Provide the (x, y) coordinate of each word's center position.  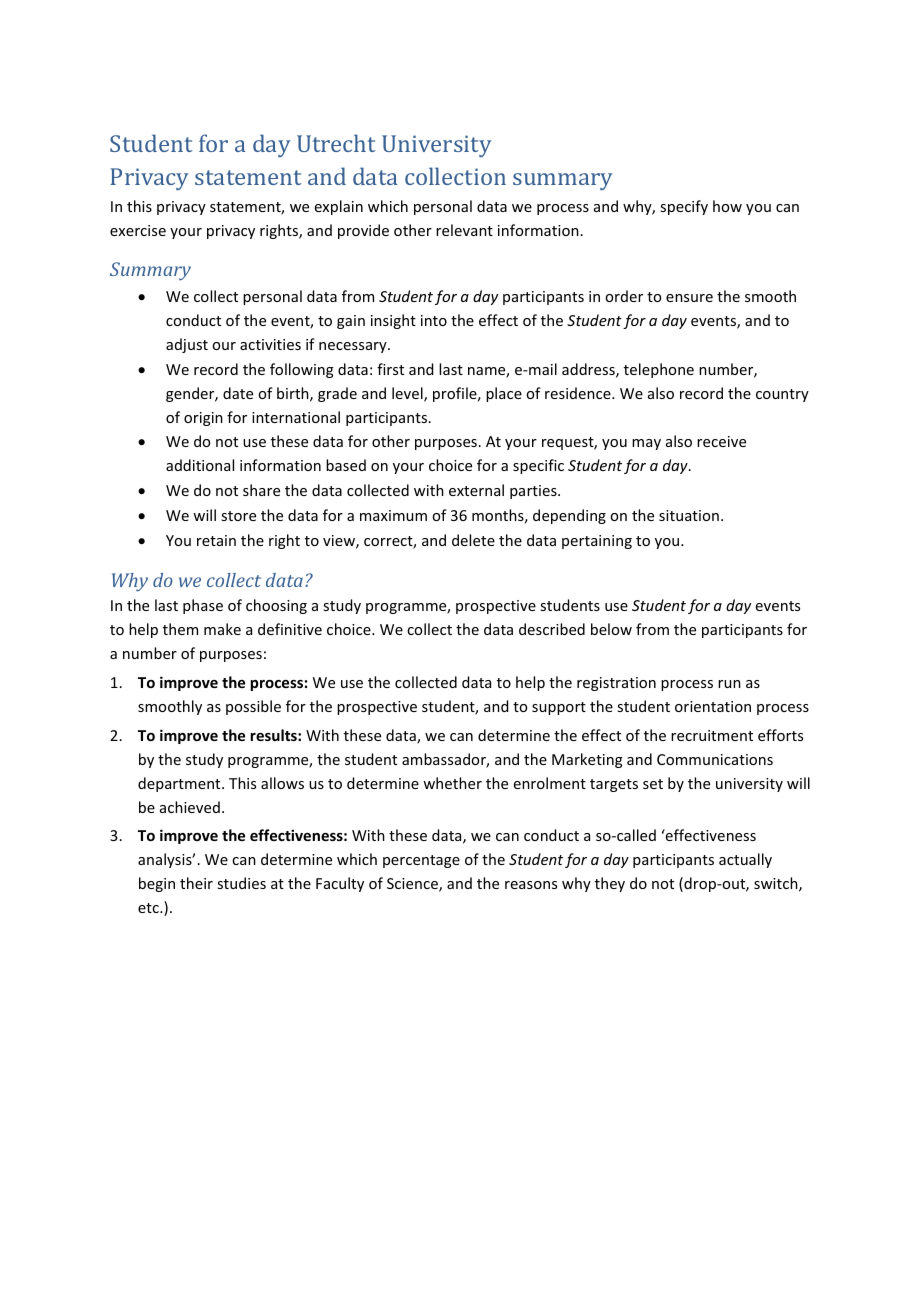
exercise (138, 230)
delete (473, 540)
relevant (464, 230)
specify (684, 207)
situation (689, 515)
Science (413, 885)
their (196, 883)
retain (216, 540)
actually (745, 860)
